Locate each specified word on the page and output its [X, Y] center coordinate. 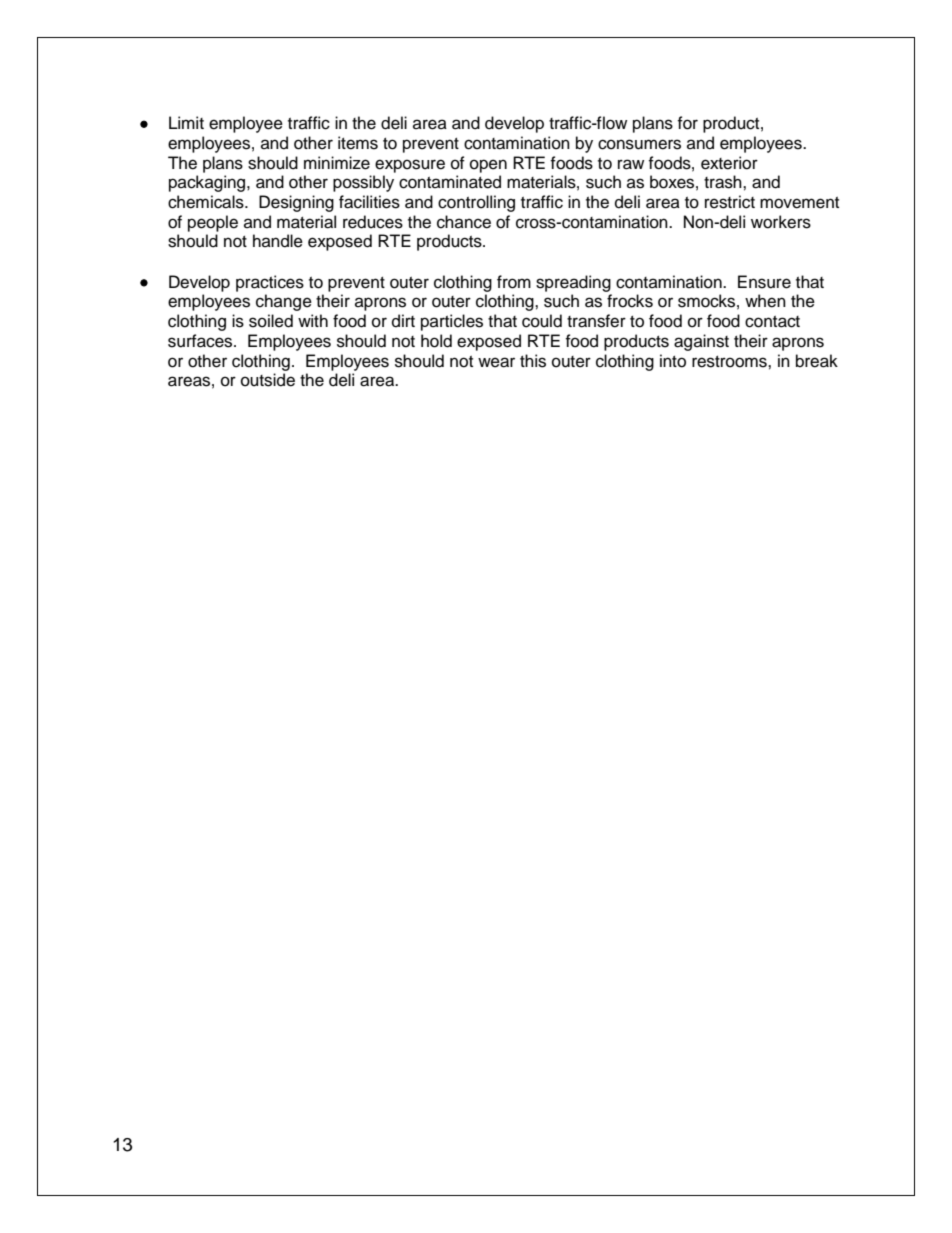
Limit [186, 122]
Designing [296, 203]
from [514, 282]
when [765, 301]
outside [268, 380]
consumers [639, 144]
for [687, 123]
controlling [476, 203]
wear [496, 362]
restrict [730, 202]
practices [270, 283]
